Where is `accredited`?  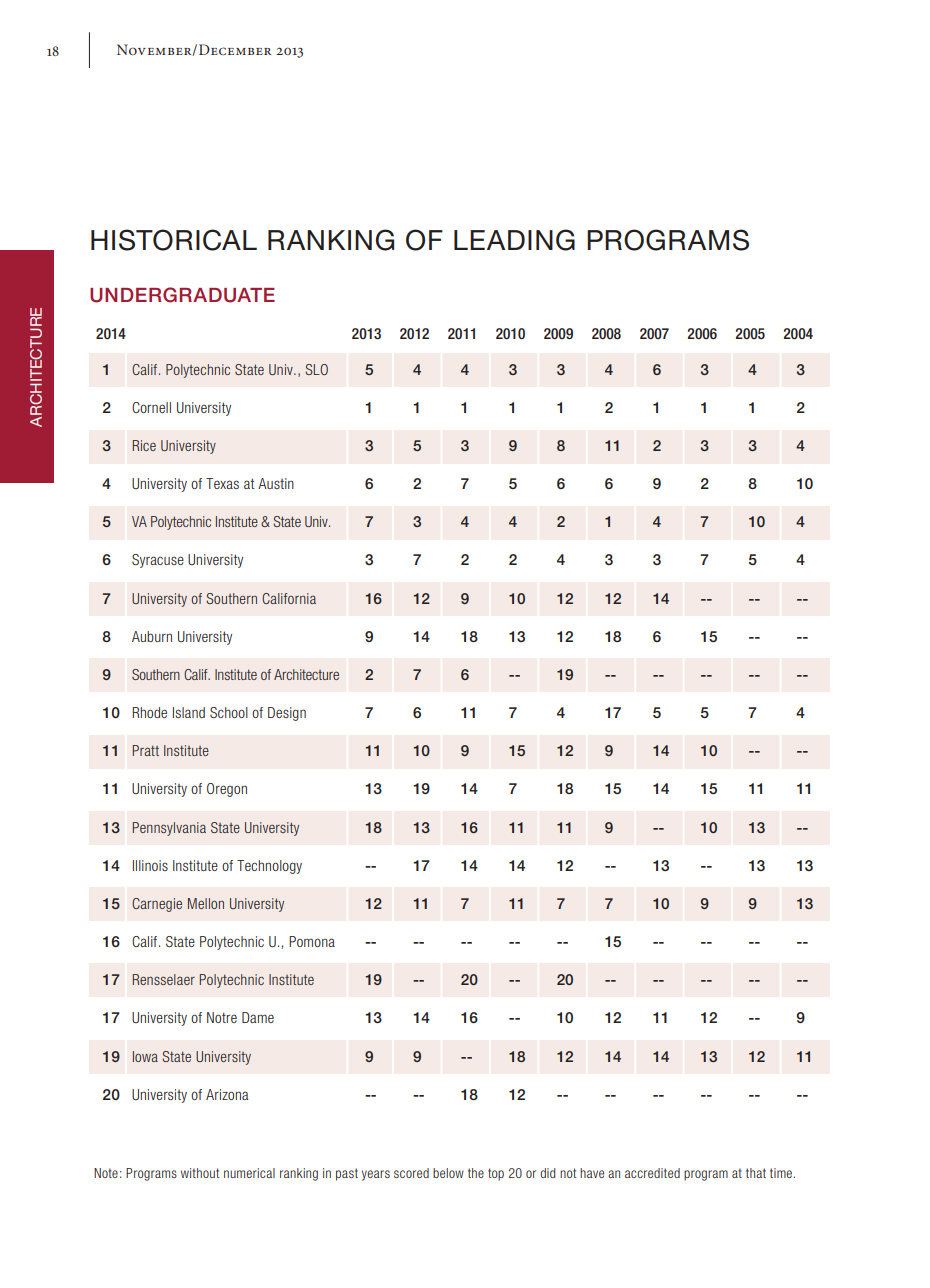 accredited is located at coordinates (652, 1173).
